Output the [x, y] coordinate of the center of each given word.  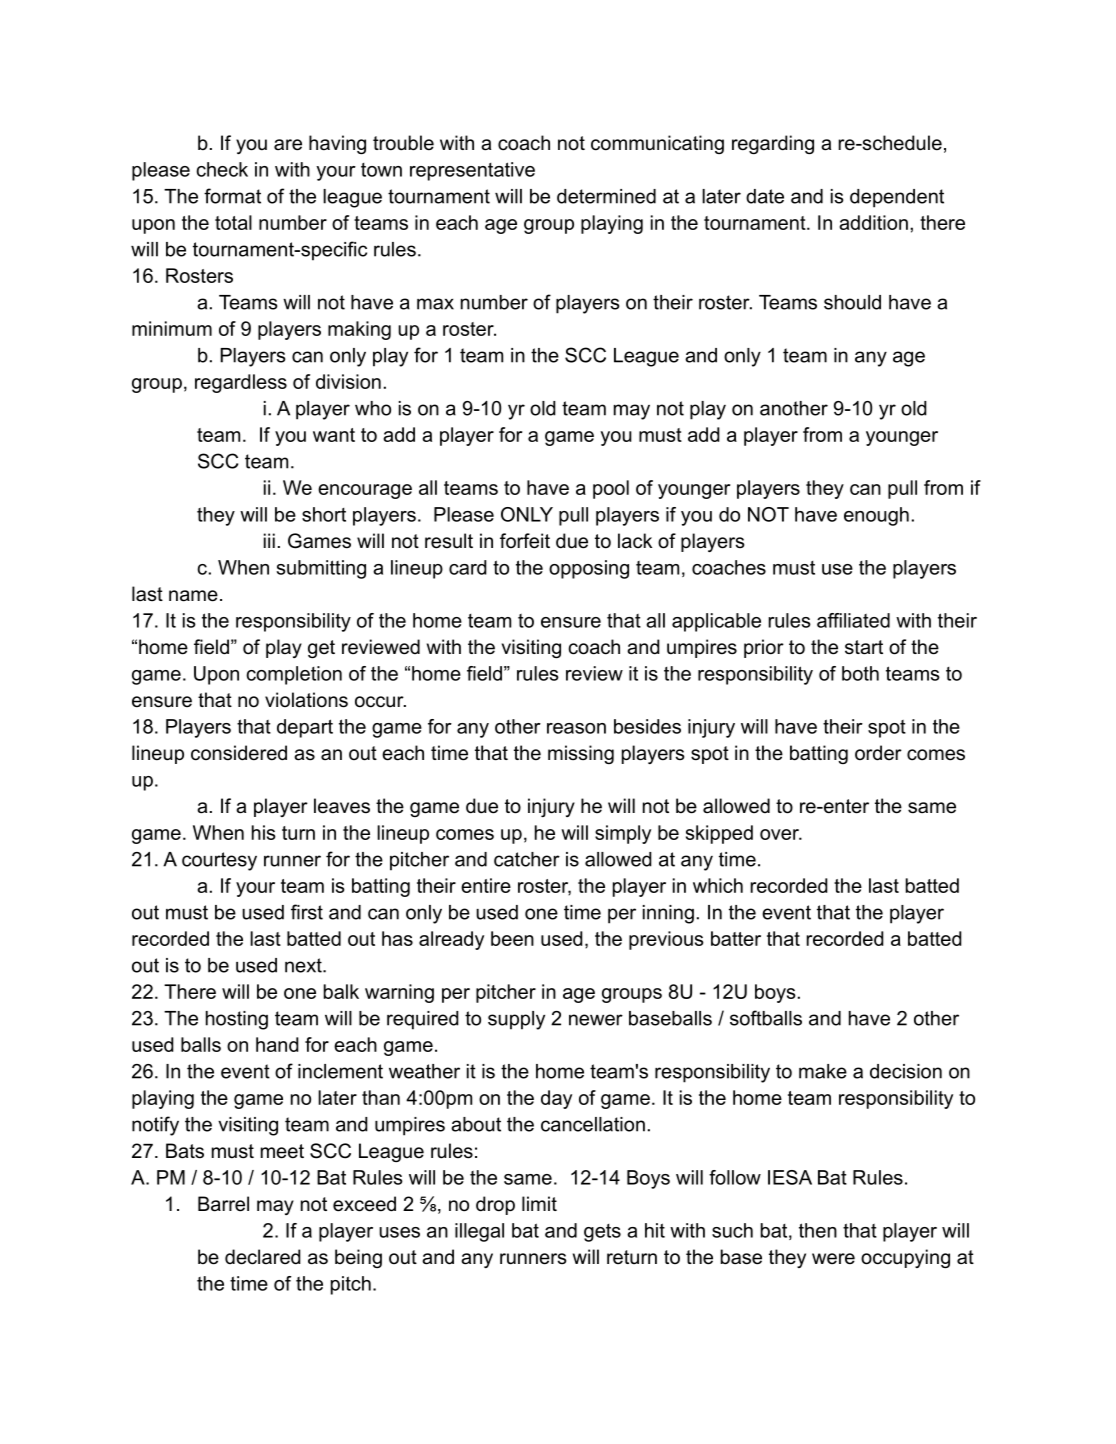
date [765, 196]
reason [576, 728]
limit [539, 1203]
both [860, 673]
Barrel [223, 1204]
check [222, 169]
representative [472, 171]
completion [294, 675]
